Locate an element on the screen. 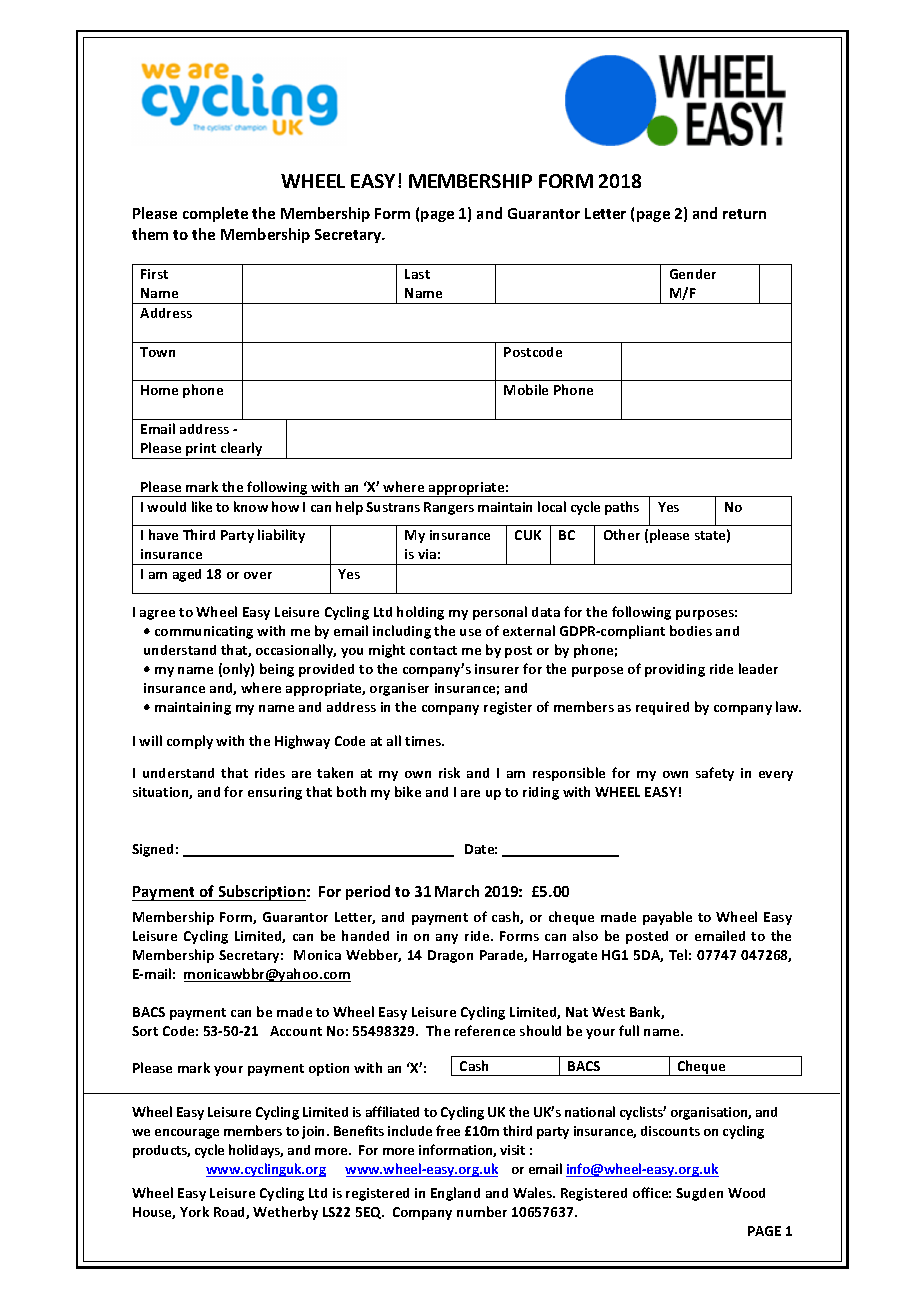  Last is located at coordinates (417, 274).
